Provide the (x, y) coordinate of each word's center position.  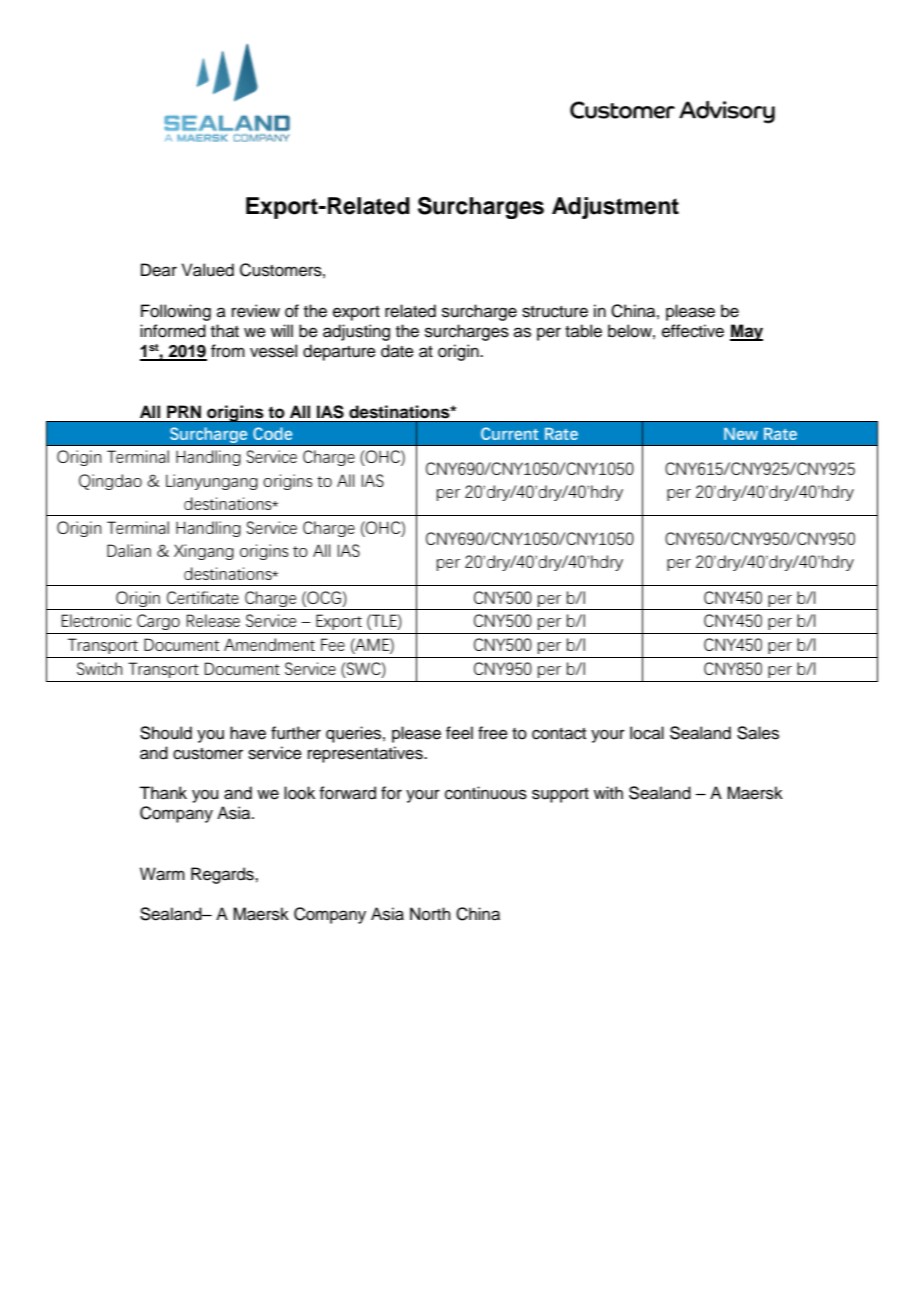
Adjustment (615, 208)
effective (693, 331)
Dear (159, 270)
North (430, 914)
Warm (162, 874)
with (608, 792)
